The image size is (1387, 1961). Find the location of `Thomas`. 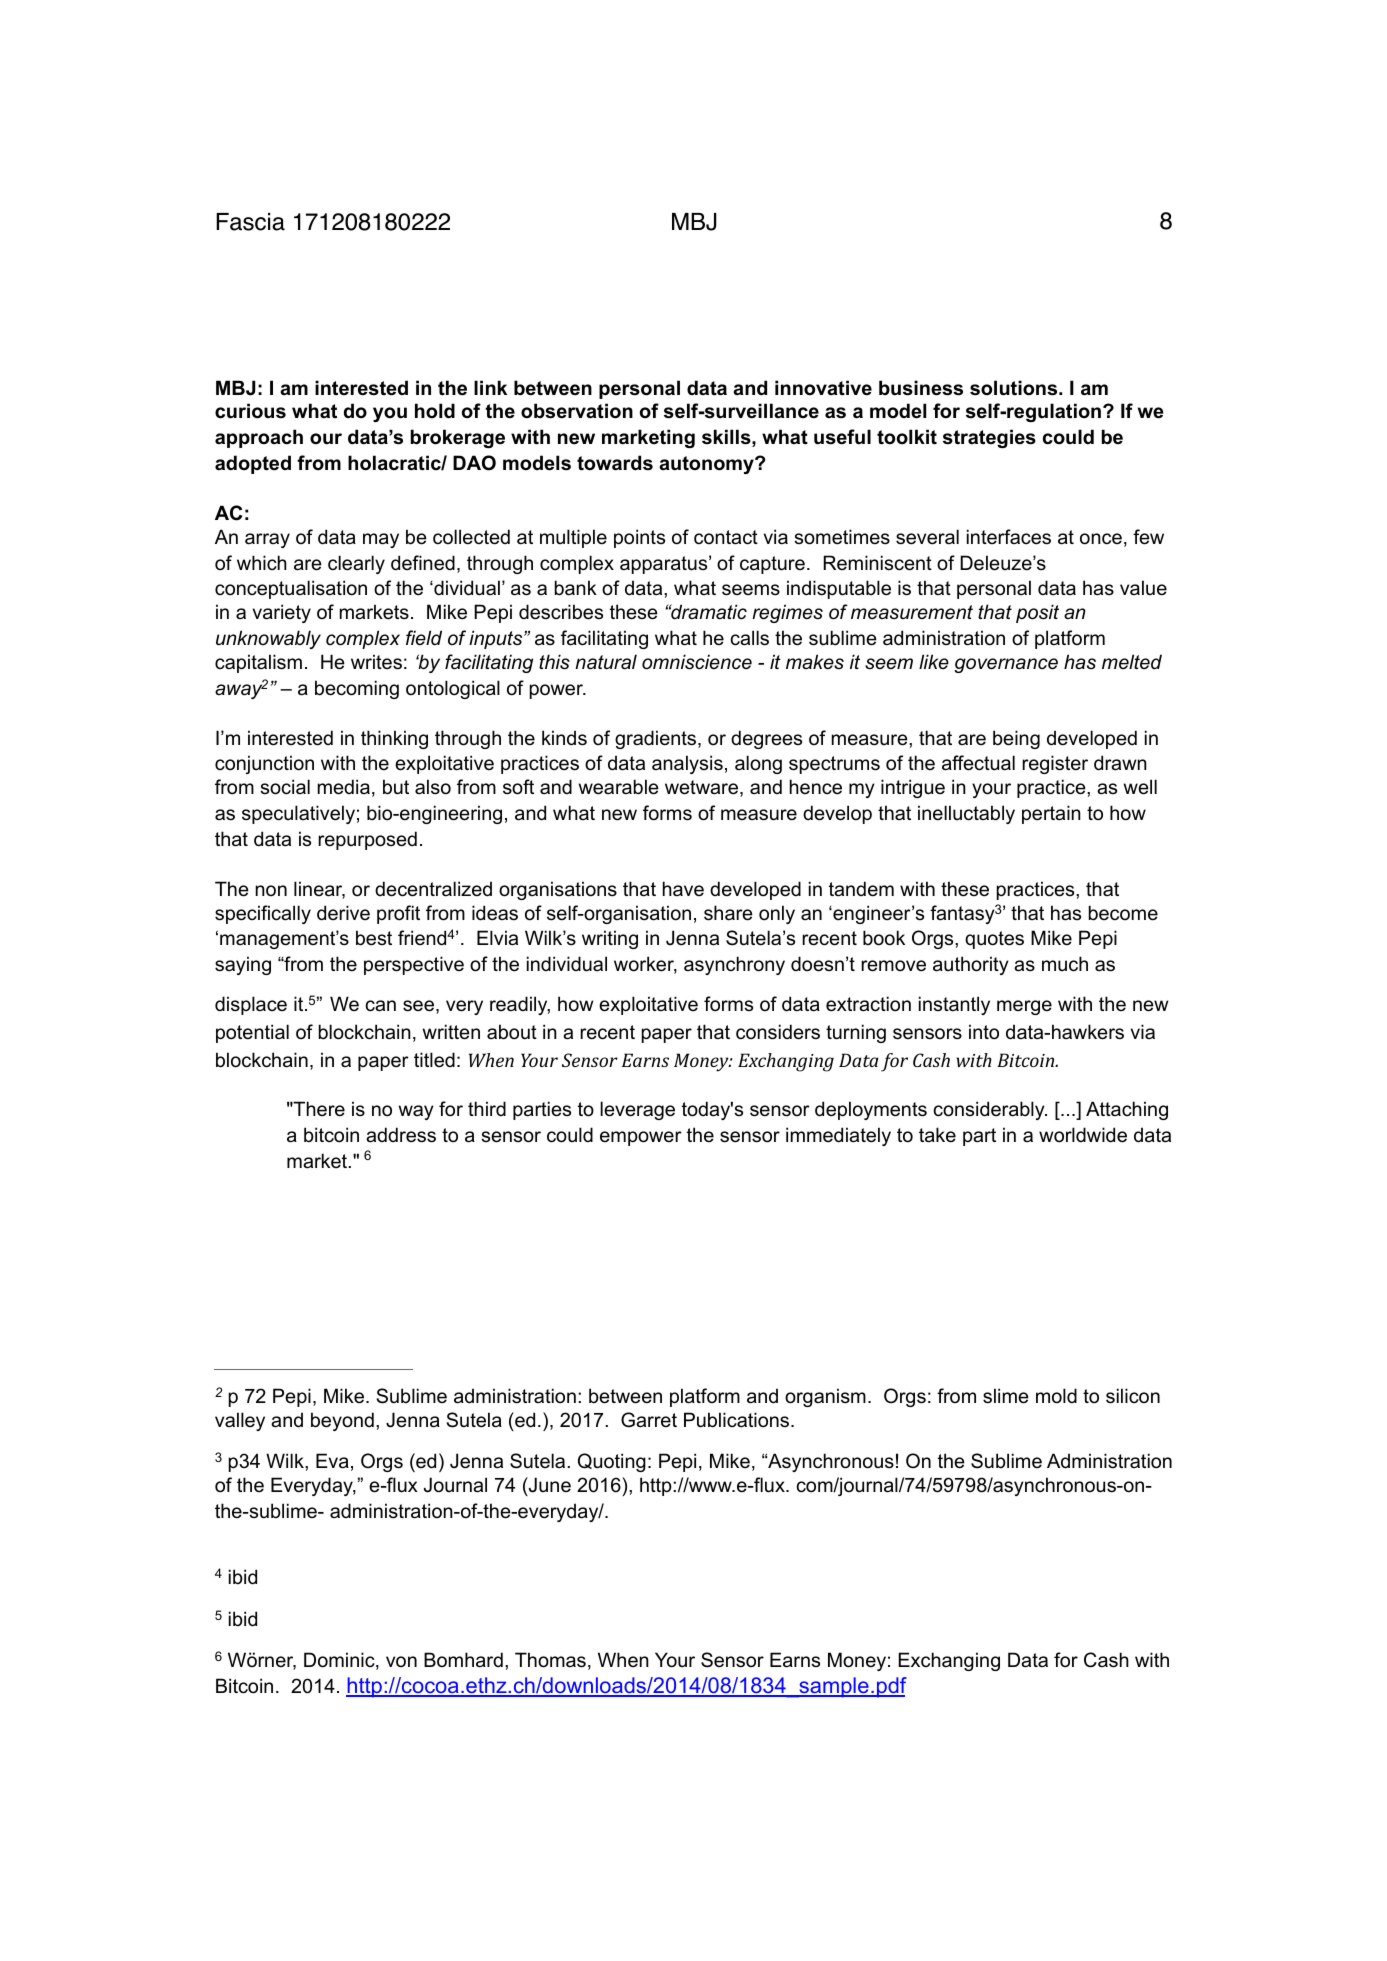

Thomas is located at coordinates (550, 1660).
